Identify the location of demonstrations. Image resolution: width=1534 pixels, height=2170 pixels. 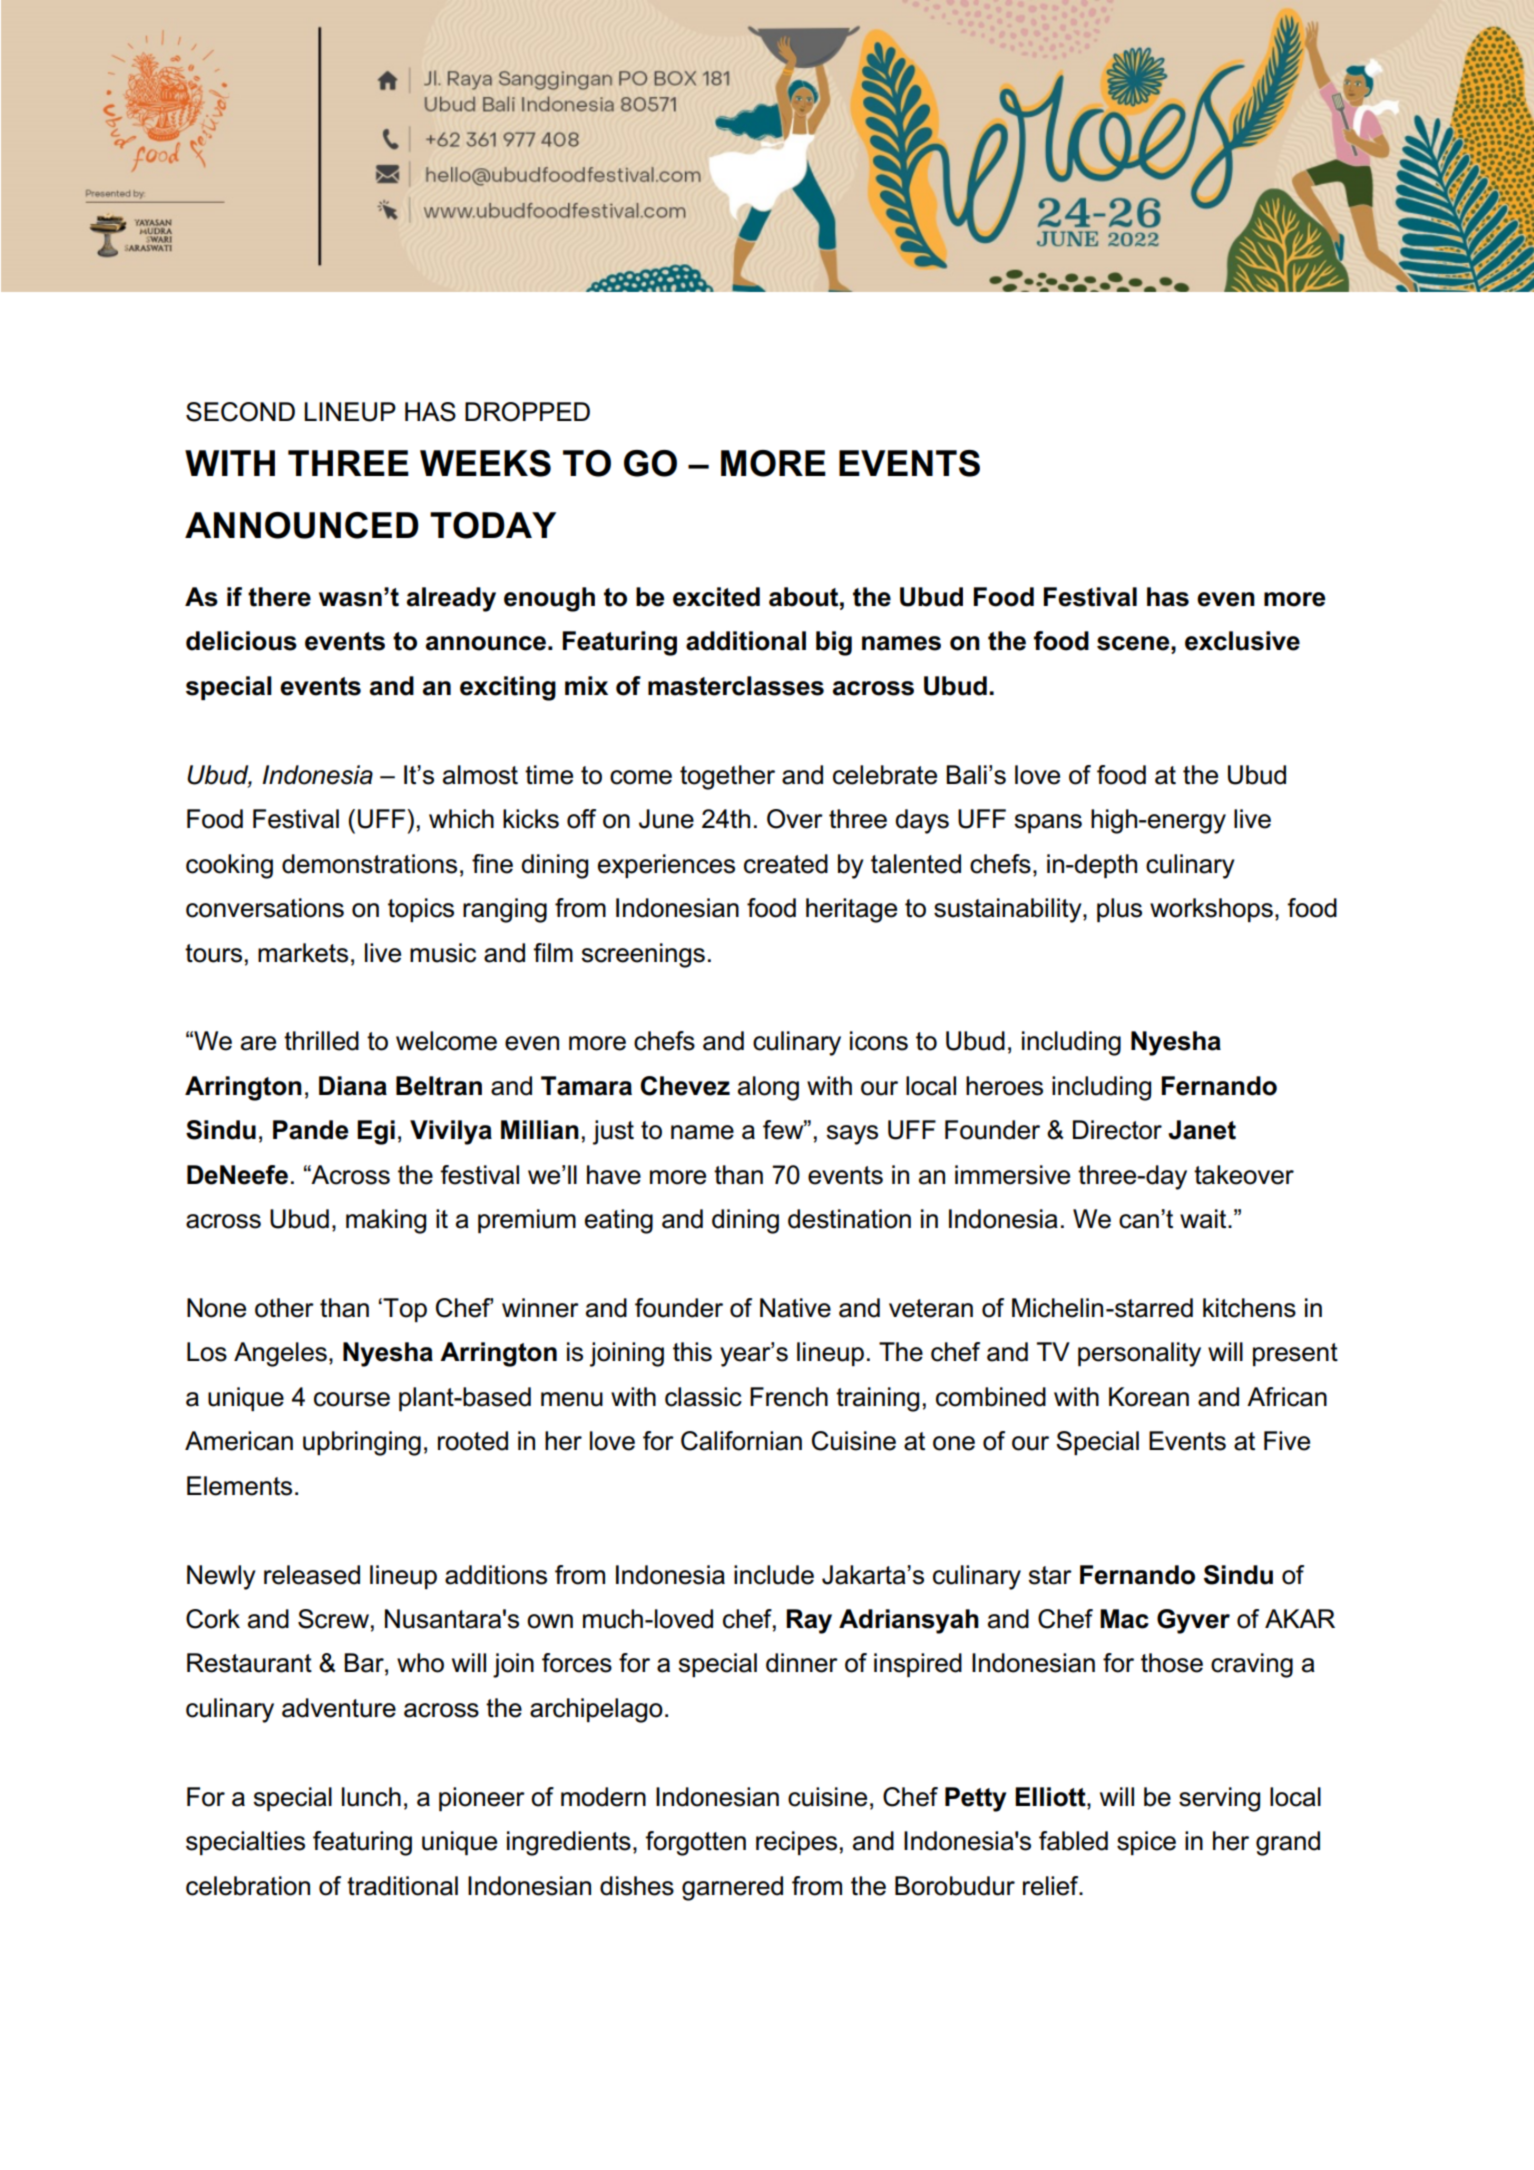
(369, 864).
